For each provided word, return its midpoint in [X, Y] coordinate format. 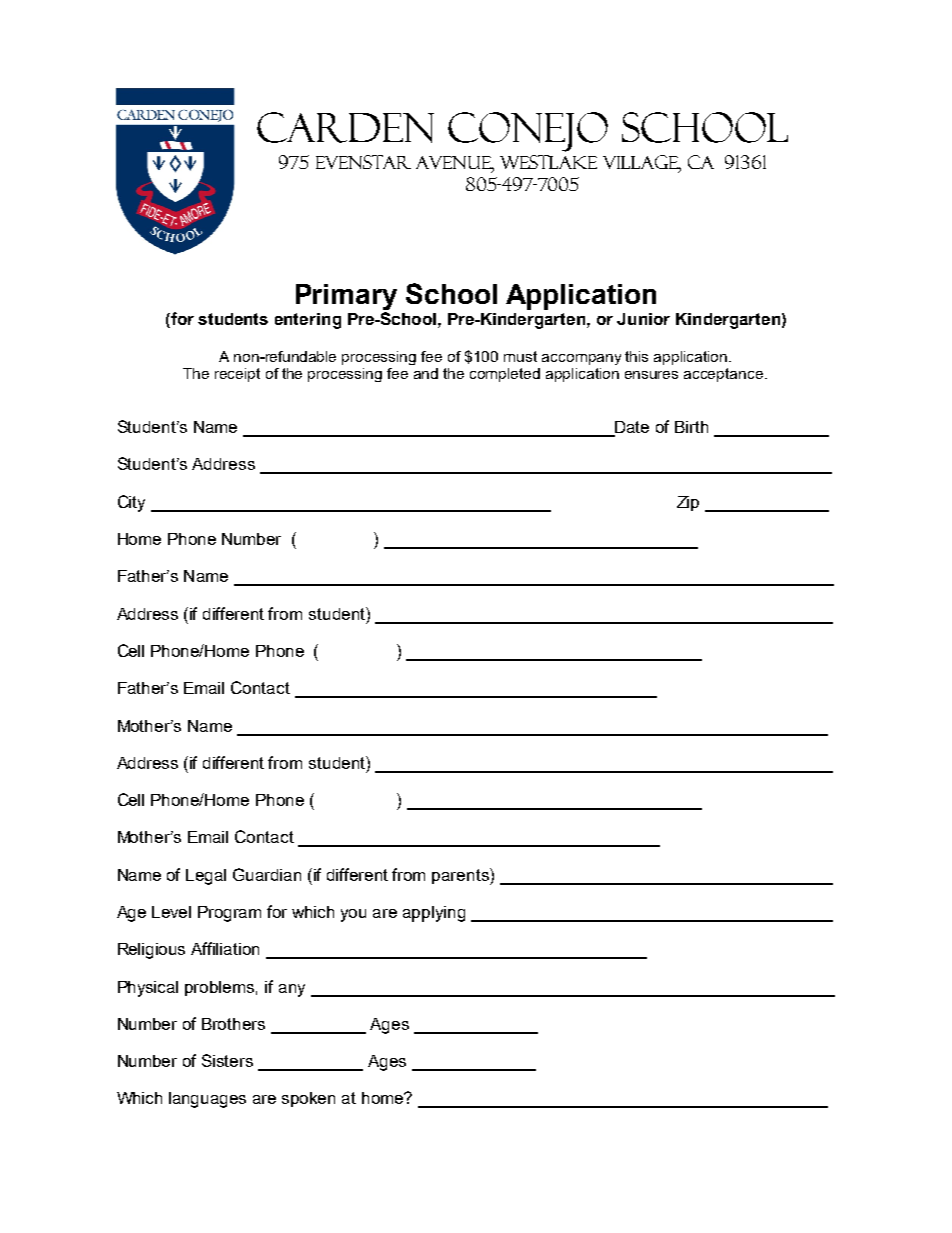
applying [434, 914]
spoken [308, 1099]
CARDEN [345, 127]
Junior [643, 319]
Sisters [227, 1060]
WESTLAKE [548, 162]
